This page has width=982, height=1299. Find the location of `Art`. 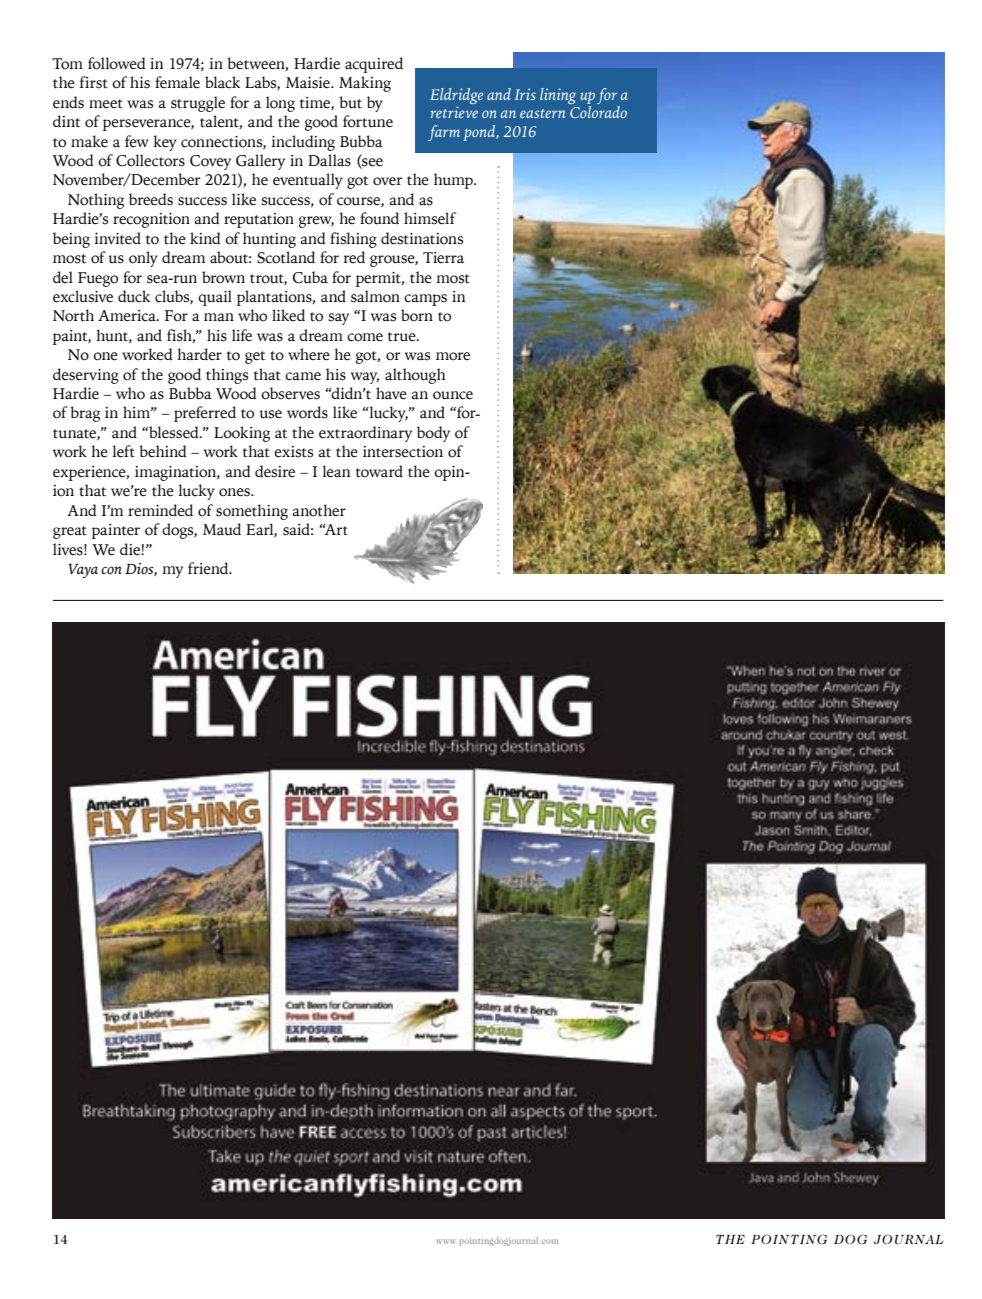

Art is located at coordinates (334, 530).
